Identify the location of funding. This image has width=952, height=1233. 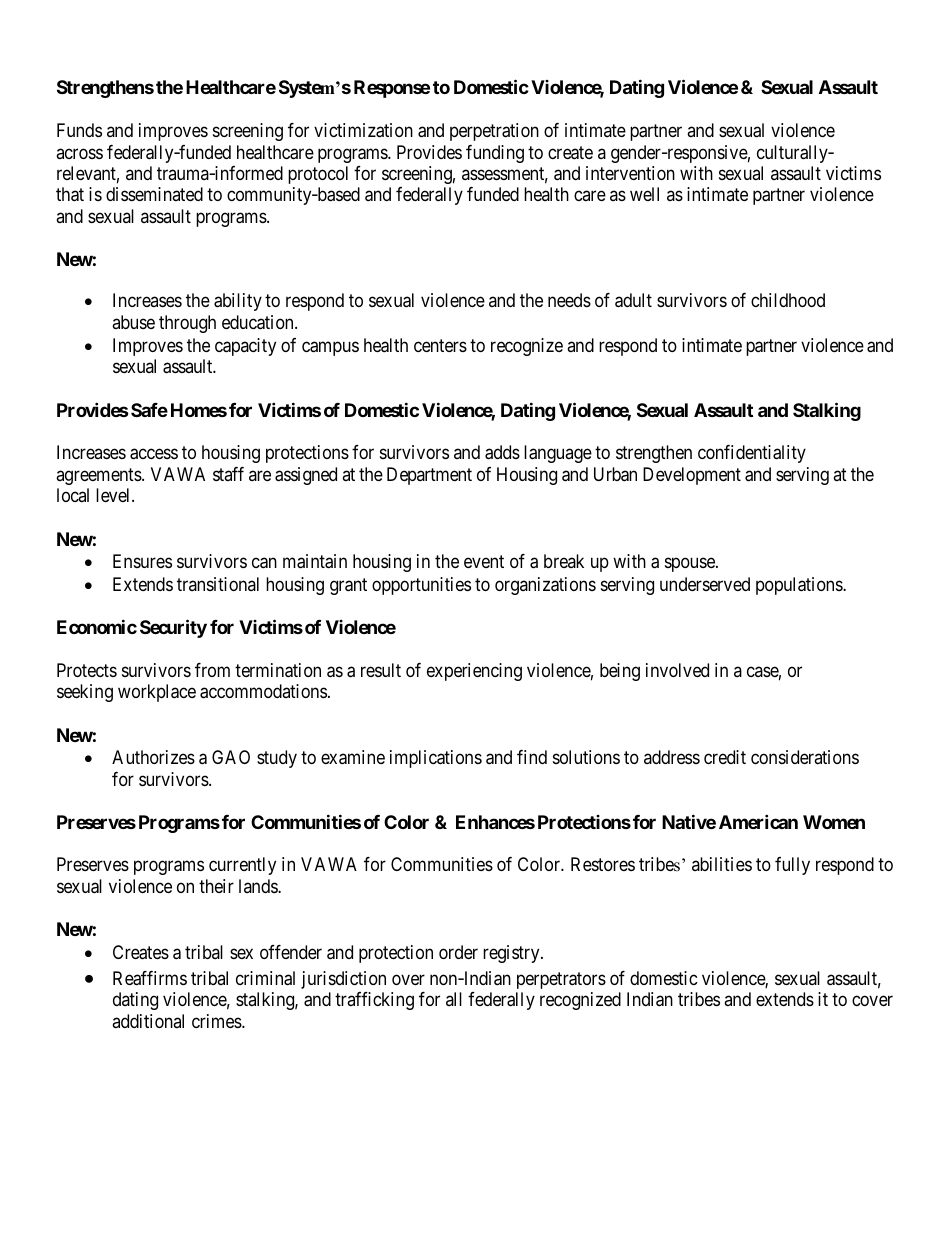
(495, 154).
